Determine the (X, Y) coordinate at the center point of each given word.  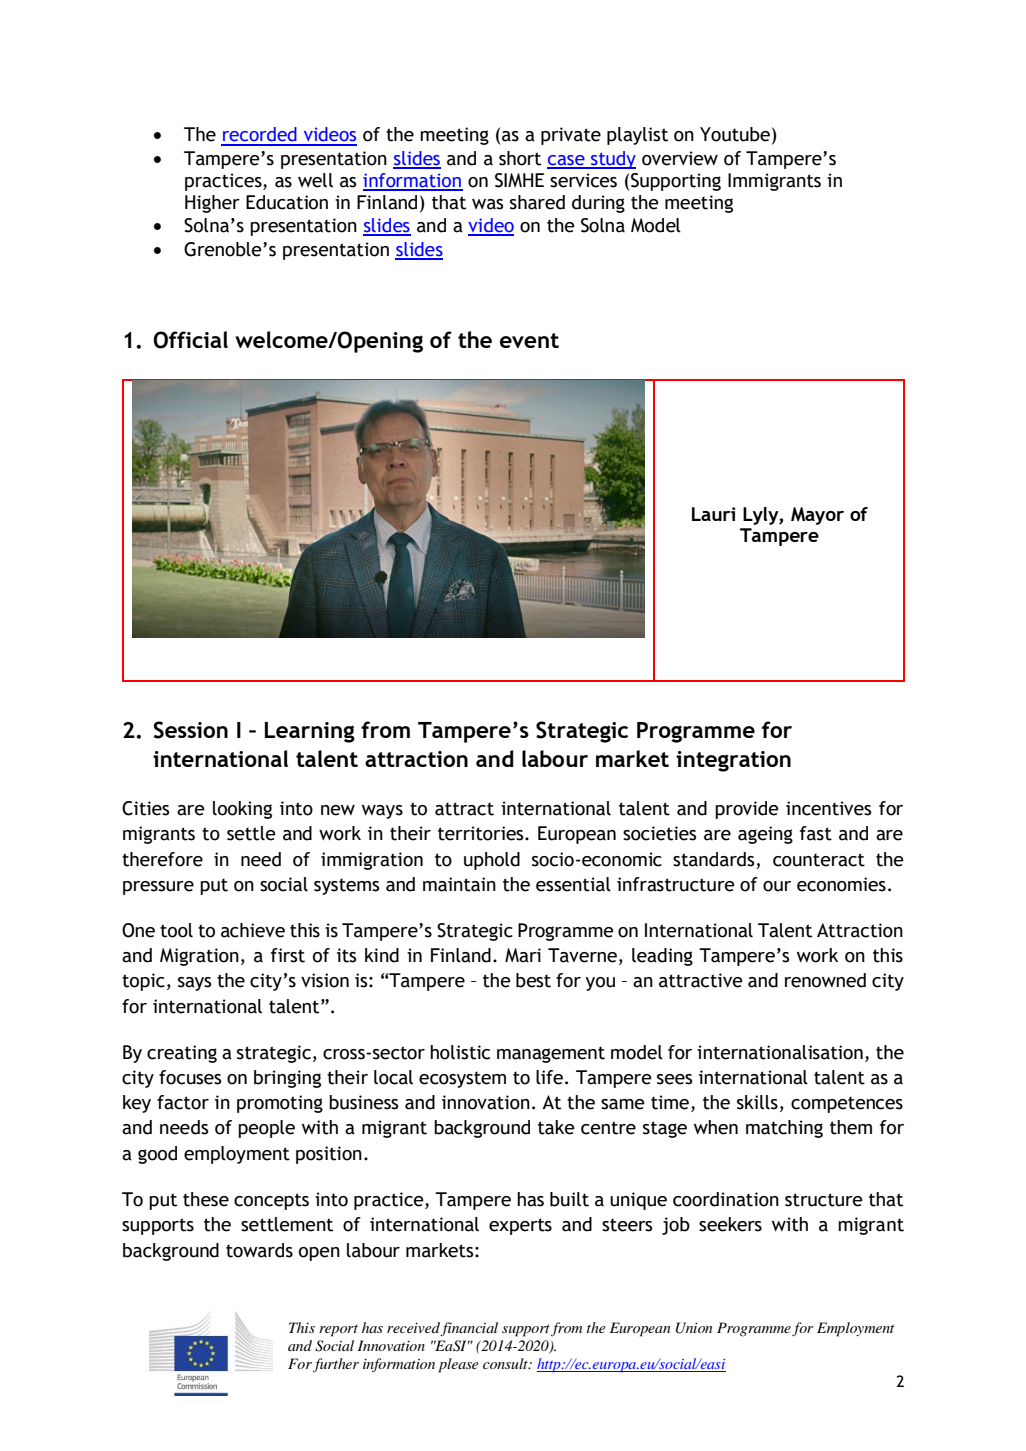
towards (259, 1250)
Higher (212, 204)
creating (182, 1054)
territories (482, 833)
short (520, 158)
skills (757, 1102)
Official (190, 340)
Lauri (713, 514)
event (529, 340)
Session (191, 730)
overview (680, 158)
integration (733, 761)
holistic (460, 1052)
